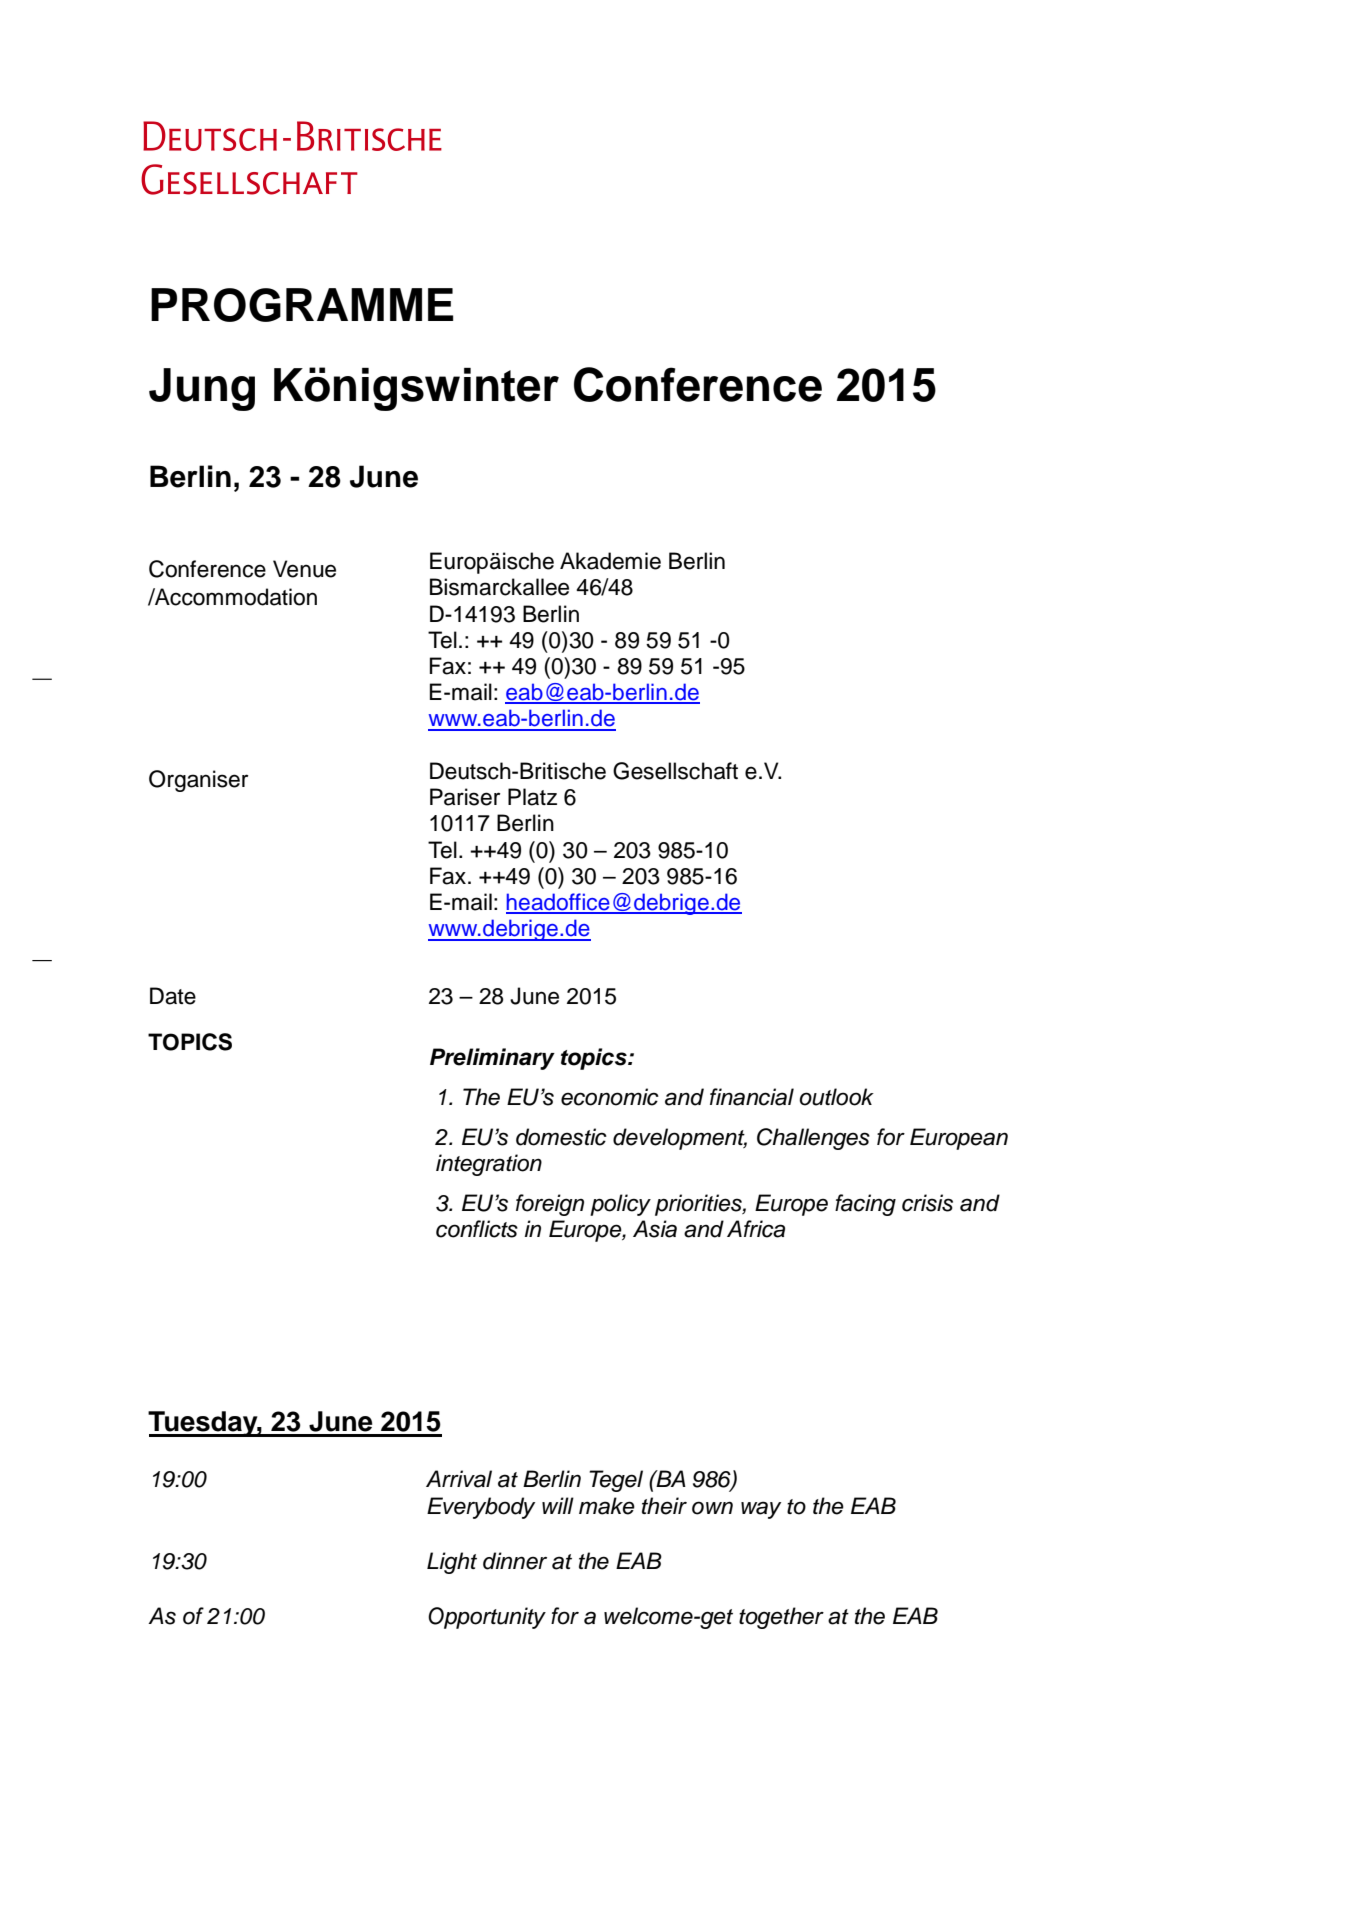 This document has width=1358, height=1921. I want to click on Date, so click(173, 996).
